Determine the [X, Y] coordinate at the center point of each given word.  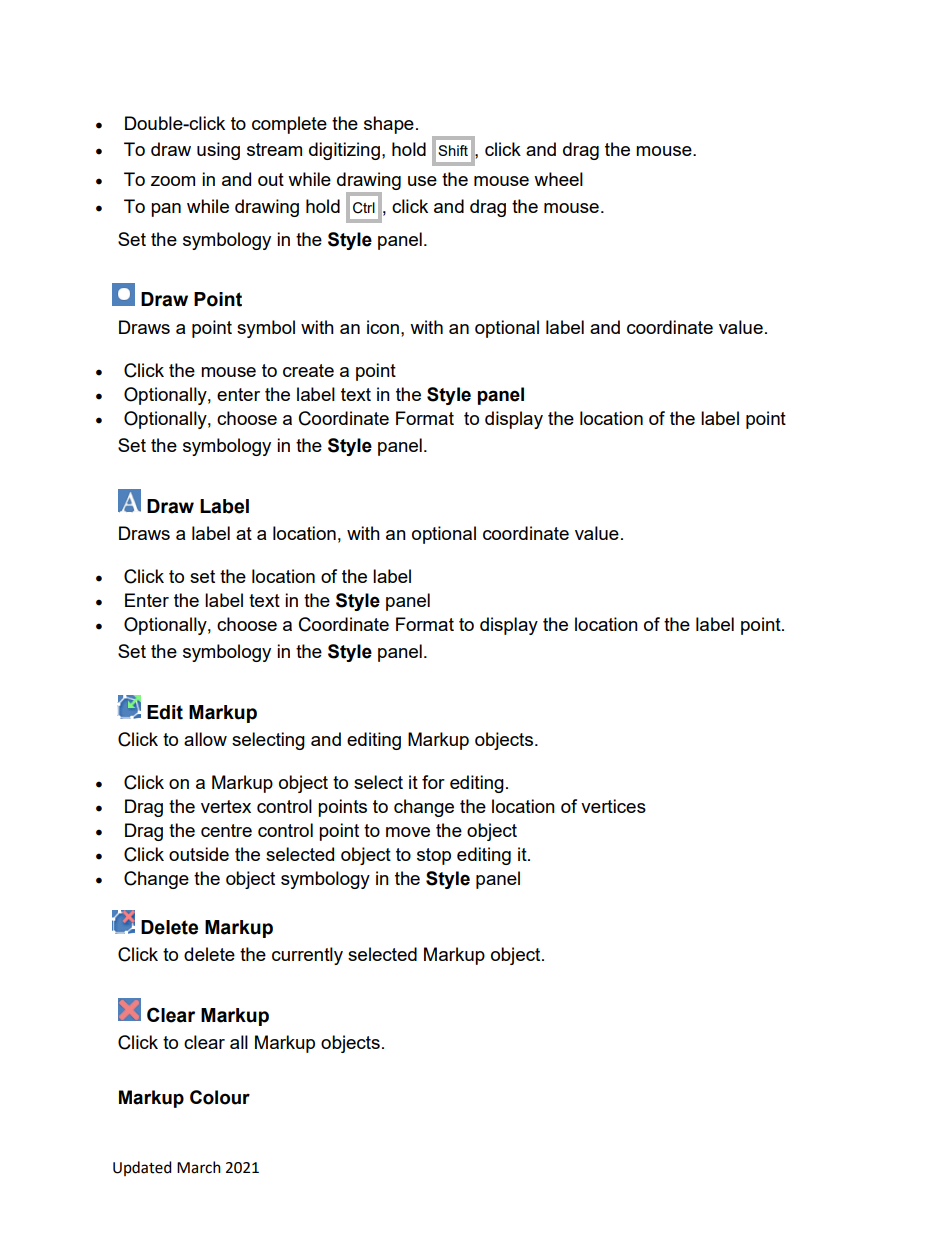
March [199, 1167]
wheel [558, 179]
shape [389, 125]
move [408, 832]
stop [434, 856]
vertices [613, 806]
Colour [220, 1097]
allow [205, 739]
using [218, 151]
